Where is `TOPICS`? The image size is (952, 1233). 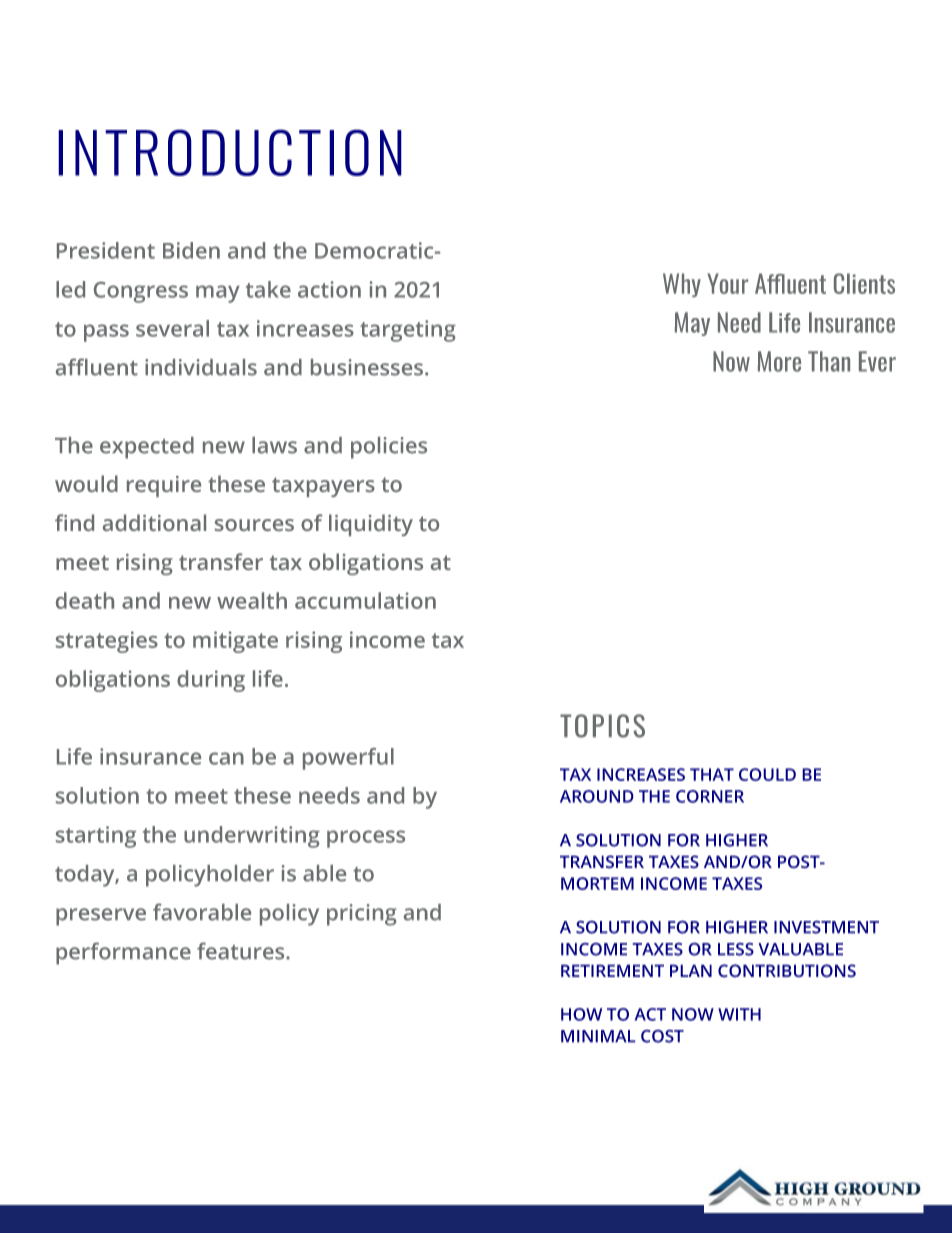 TOPICS is located at coordinates (602, 726).
